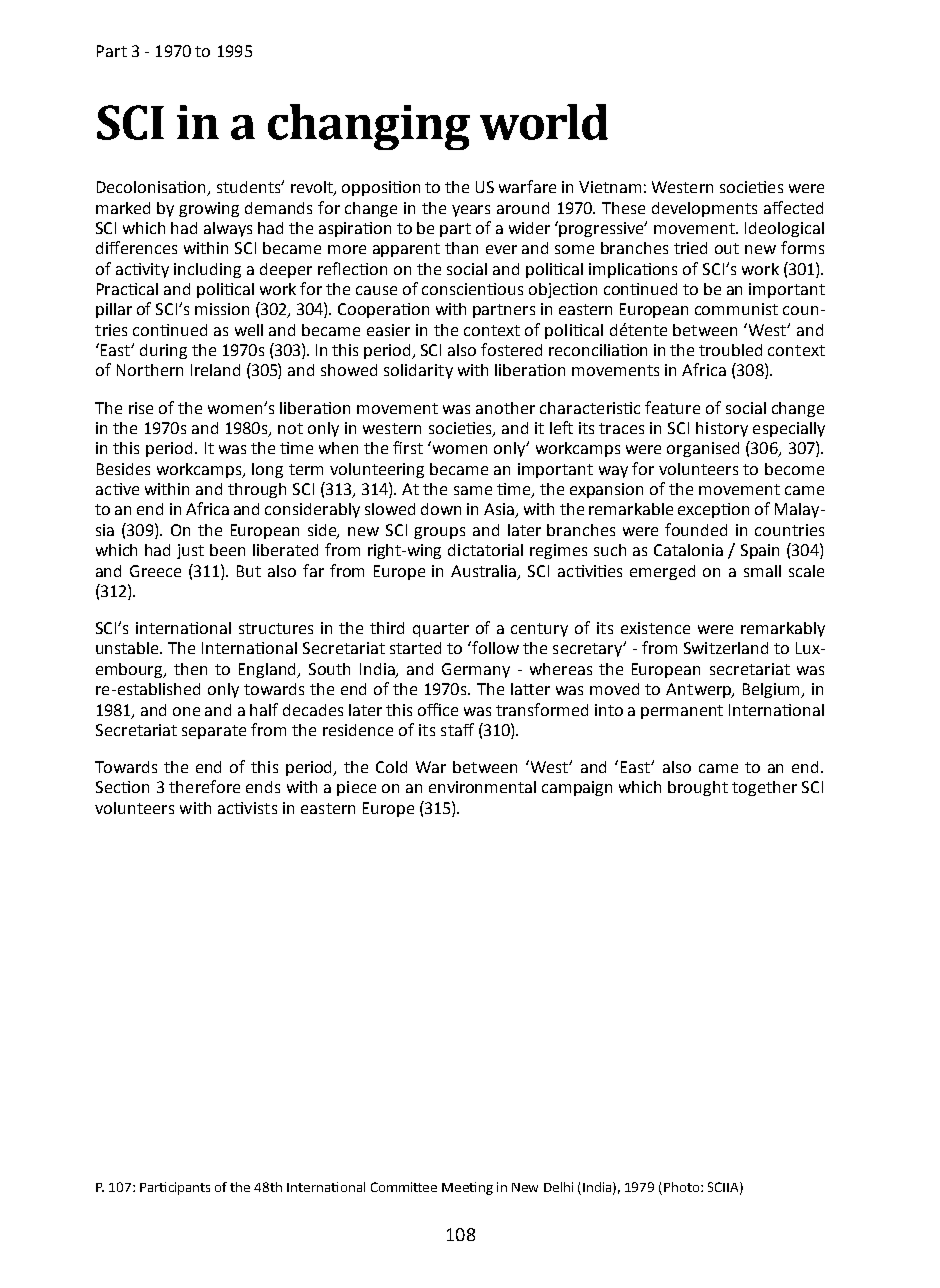 This screenshot has height=1288, width=940. I want to click on another, so click(505, 408).
